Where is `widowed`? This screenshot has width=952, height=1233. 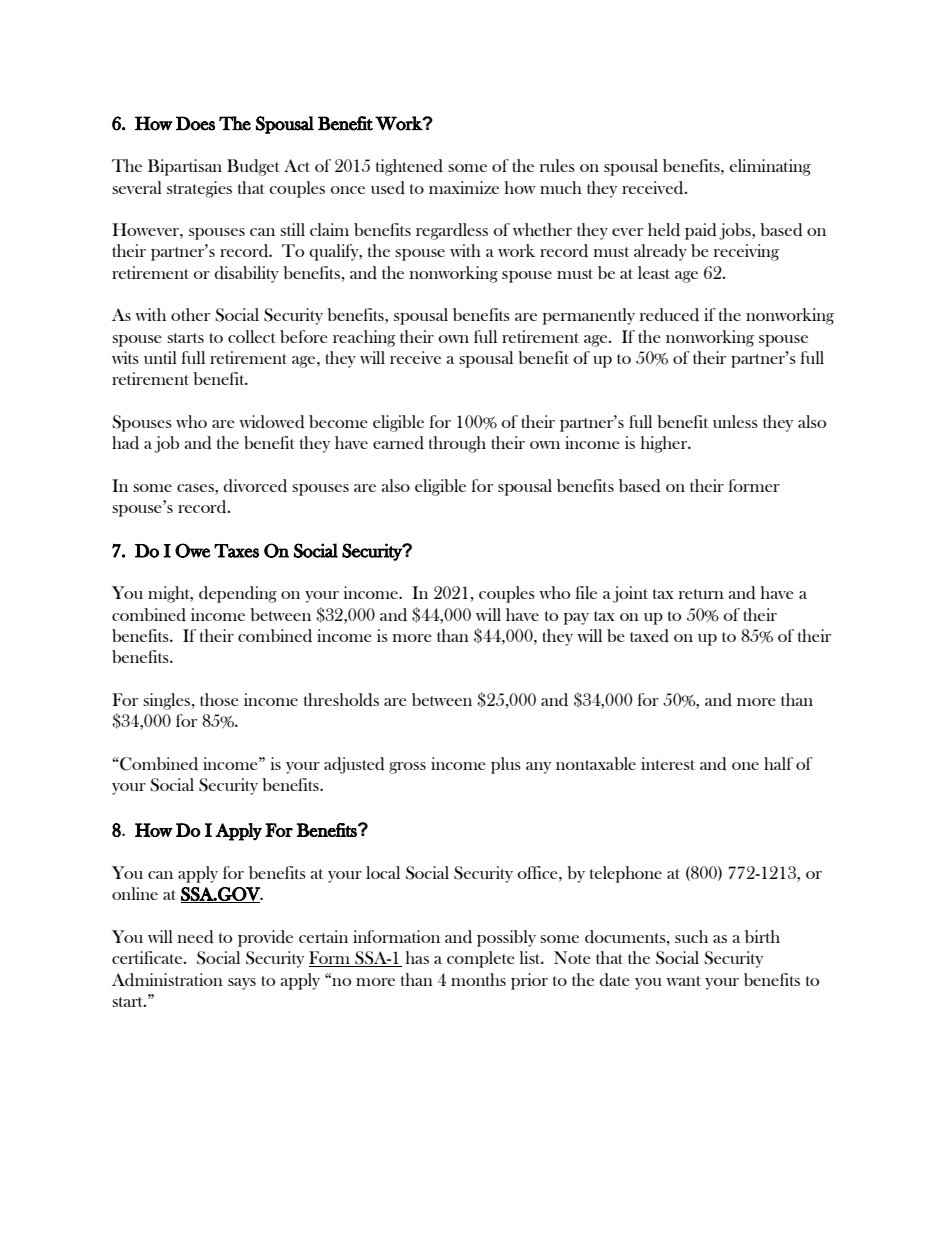
widowed is located at coordinates (272, 422).
